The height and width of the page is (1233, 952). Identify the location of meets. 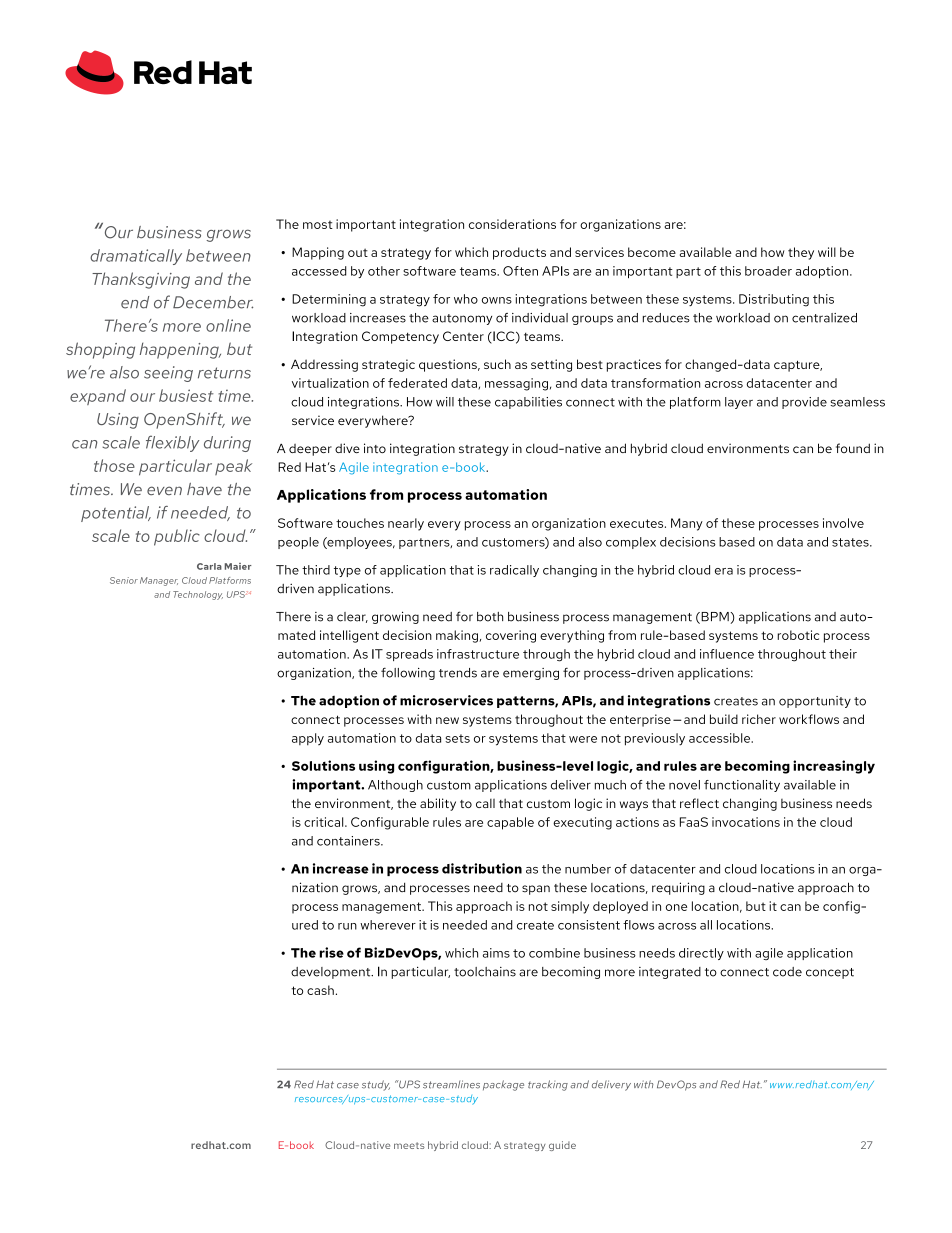
(409, 1145).
